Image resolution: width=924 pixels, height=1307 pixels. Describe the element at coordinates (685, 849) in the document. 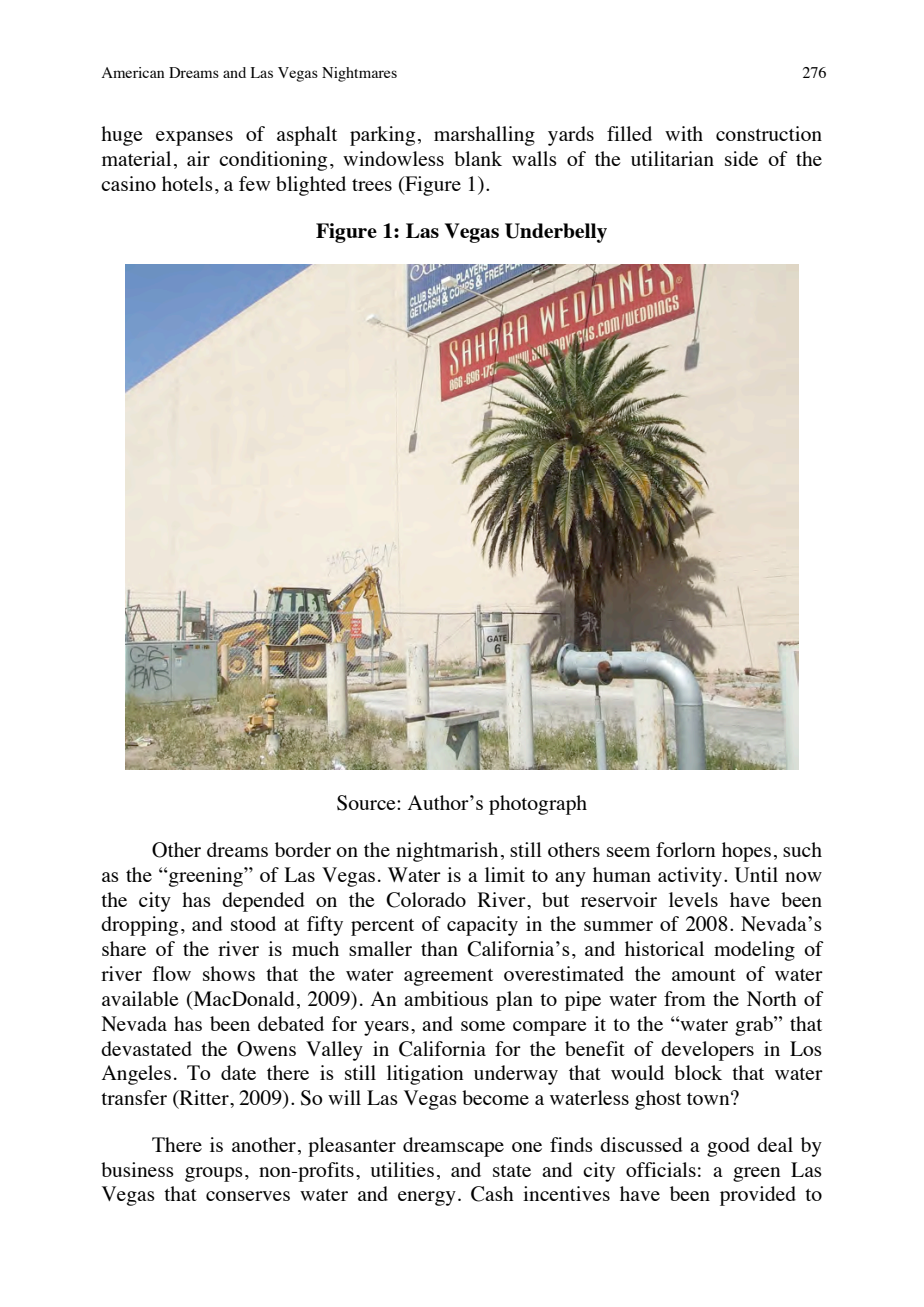

I see `forlorn` at that location.
